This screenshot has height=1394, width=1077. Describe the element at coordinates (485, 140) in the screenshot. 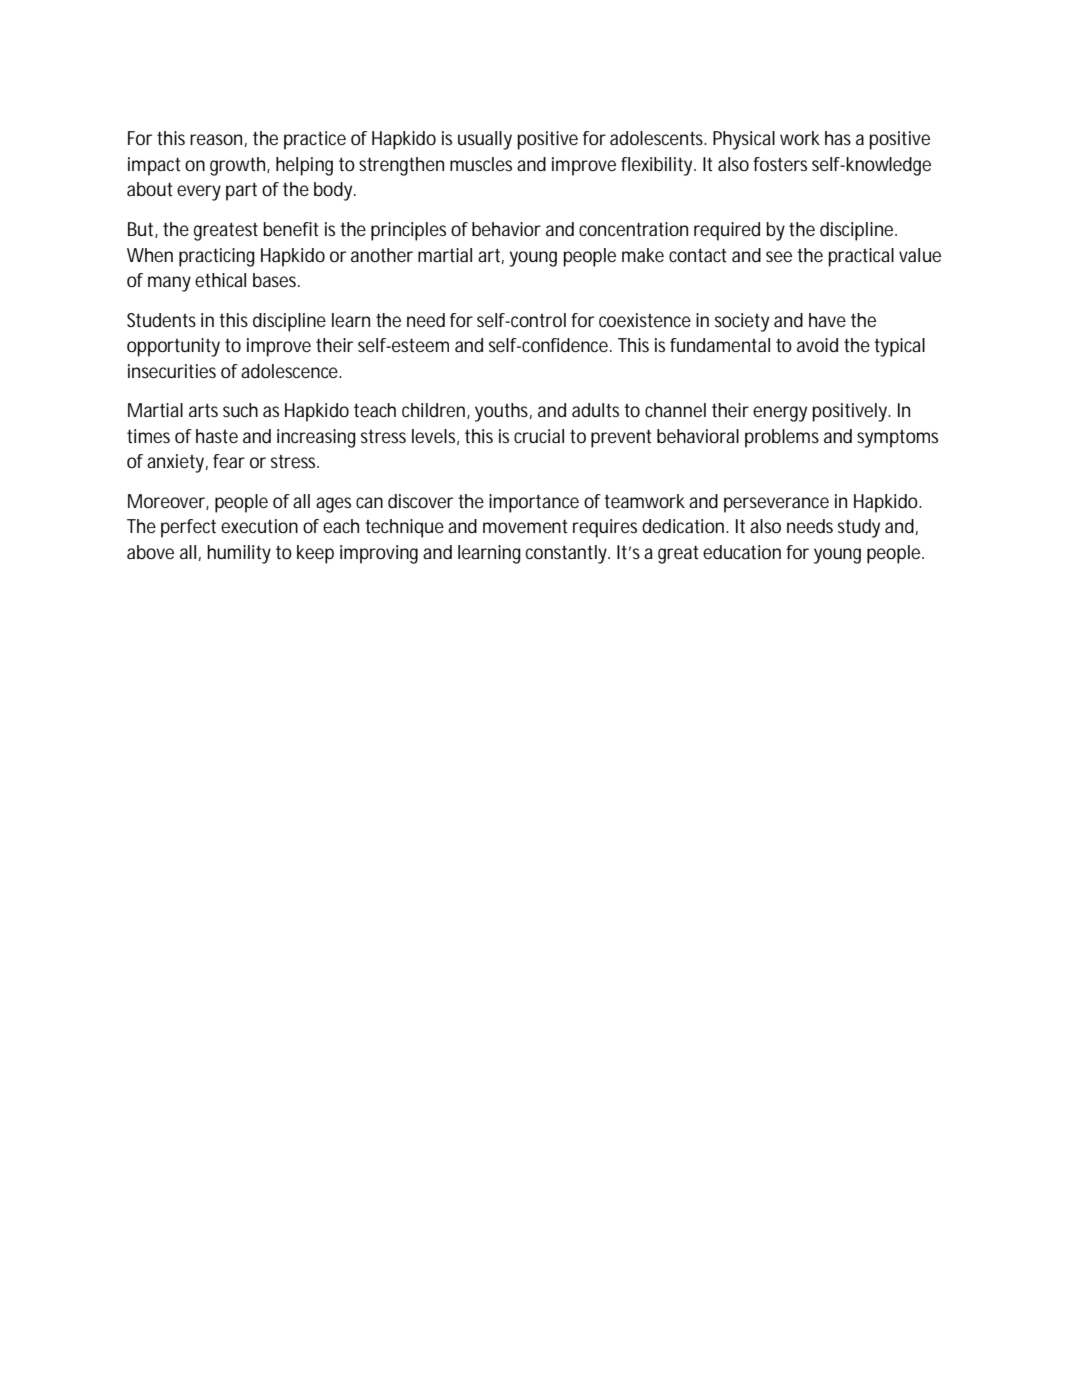

I see `usually` at that location.
